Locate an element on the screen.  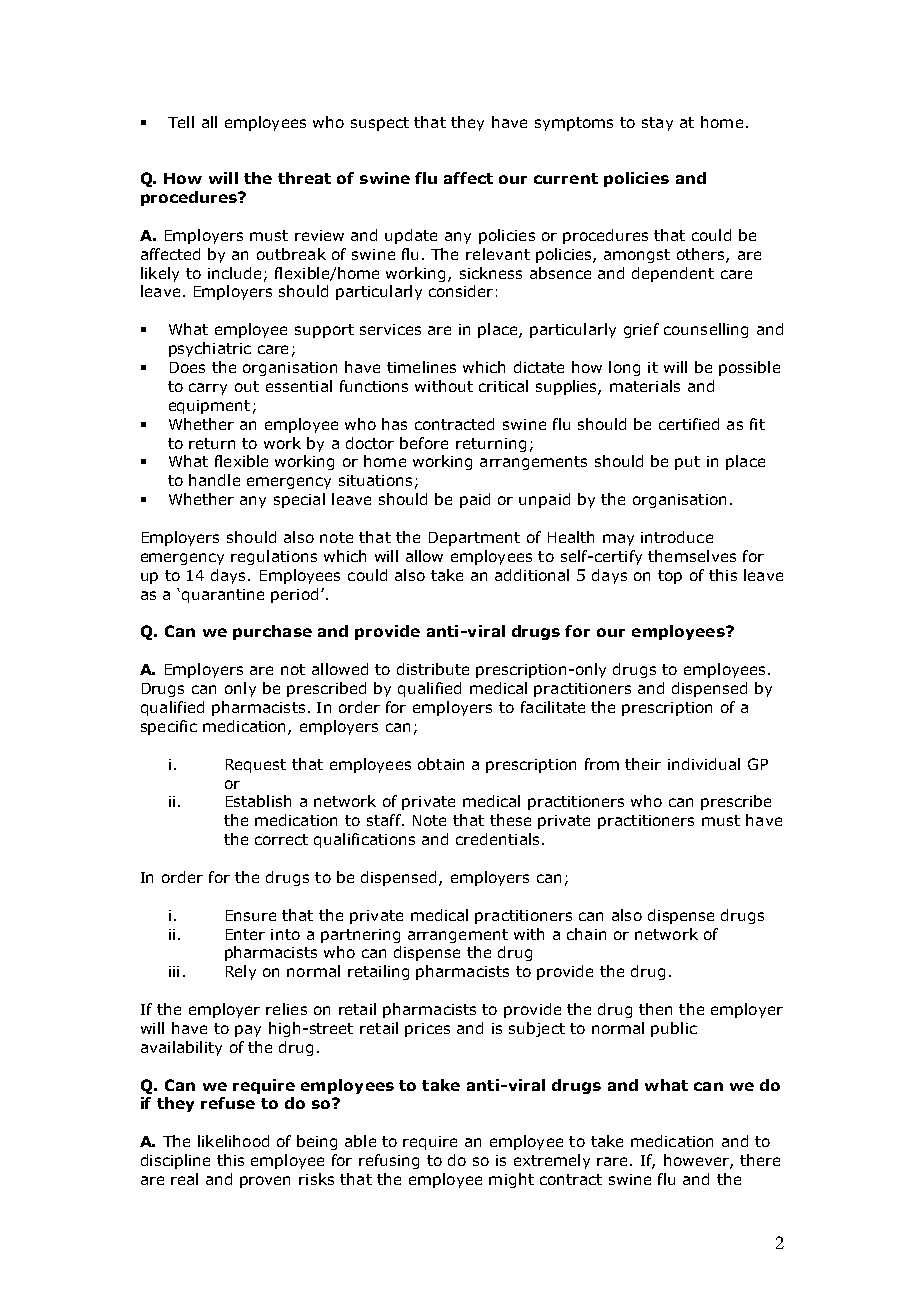
there is located at coordinates (760, 1160).
